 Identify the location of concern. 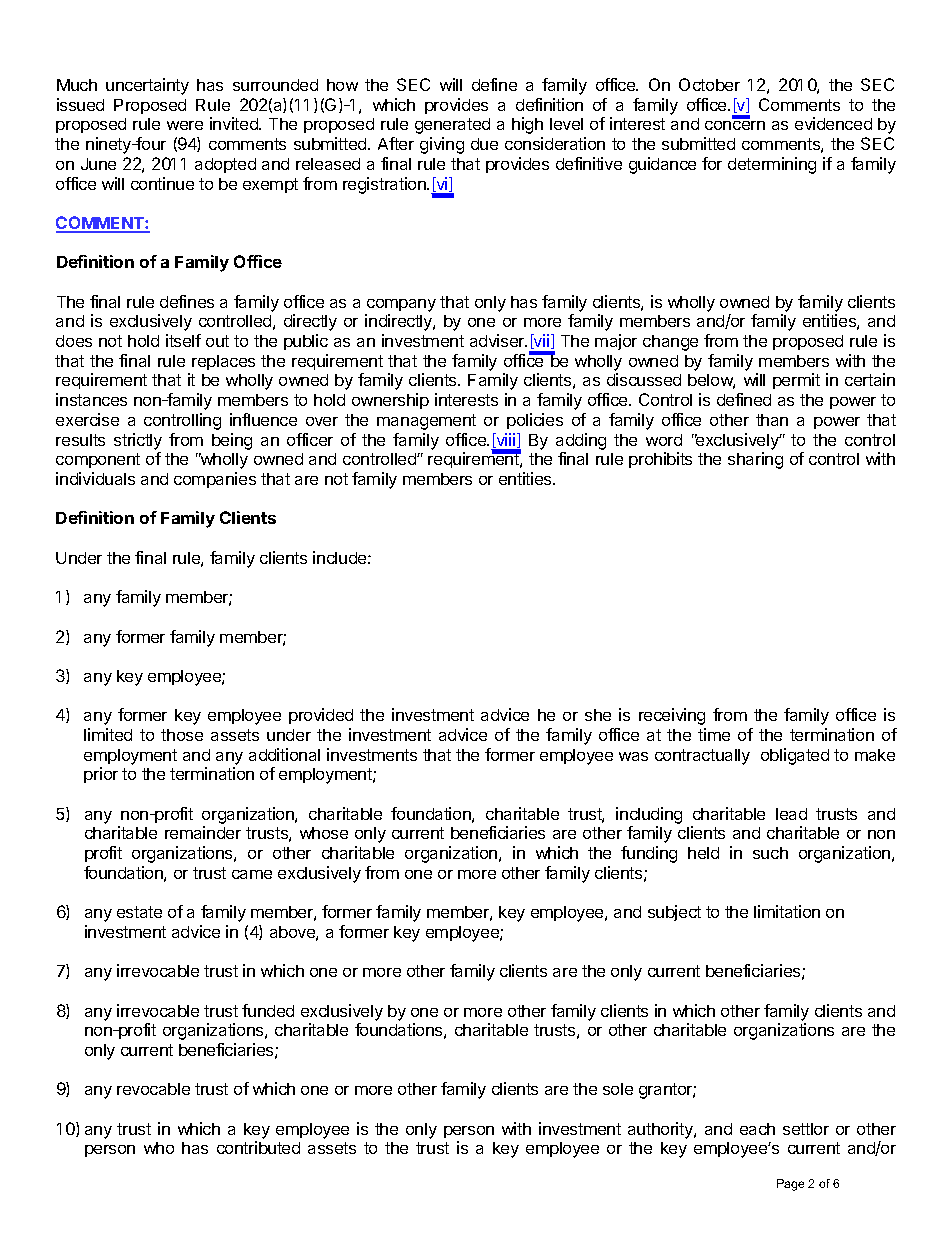
(735, 125).
